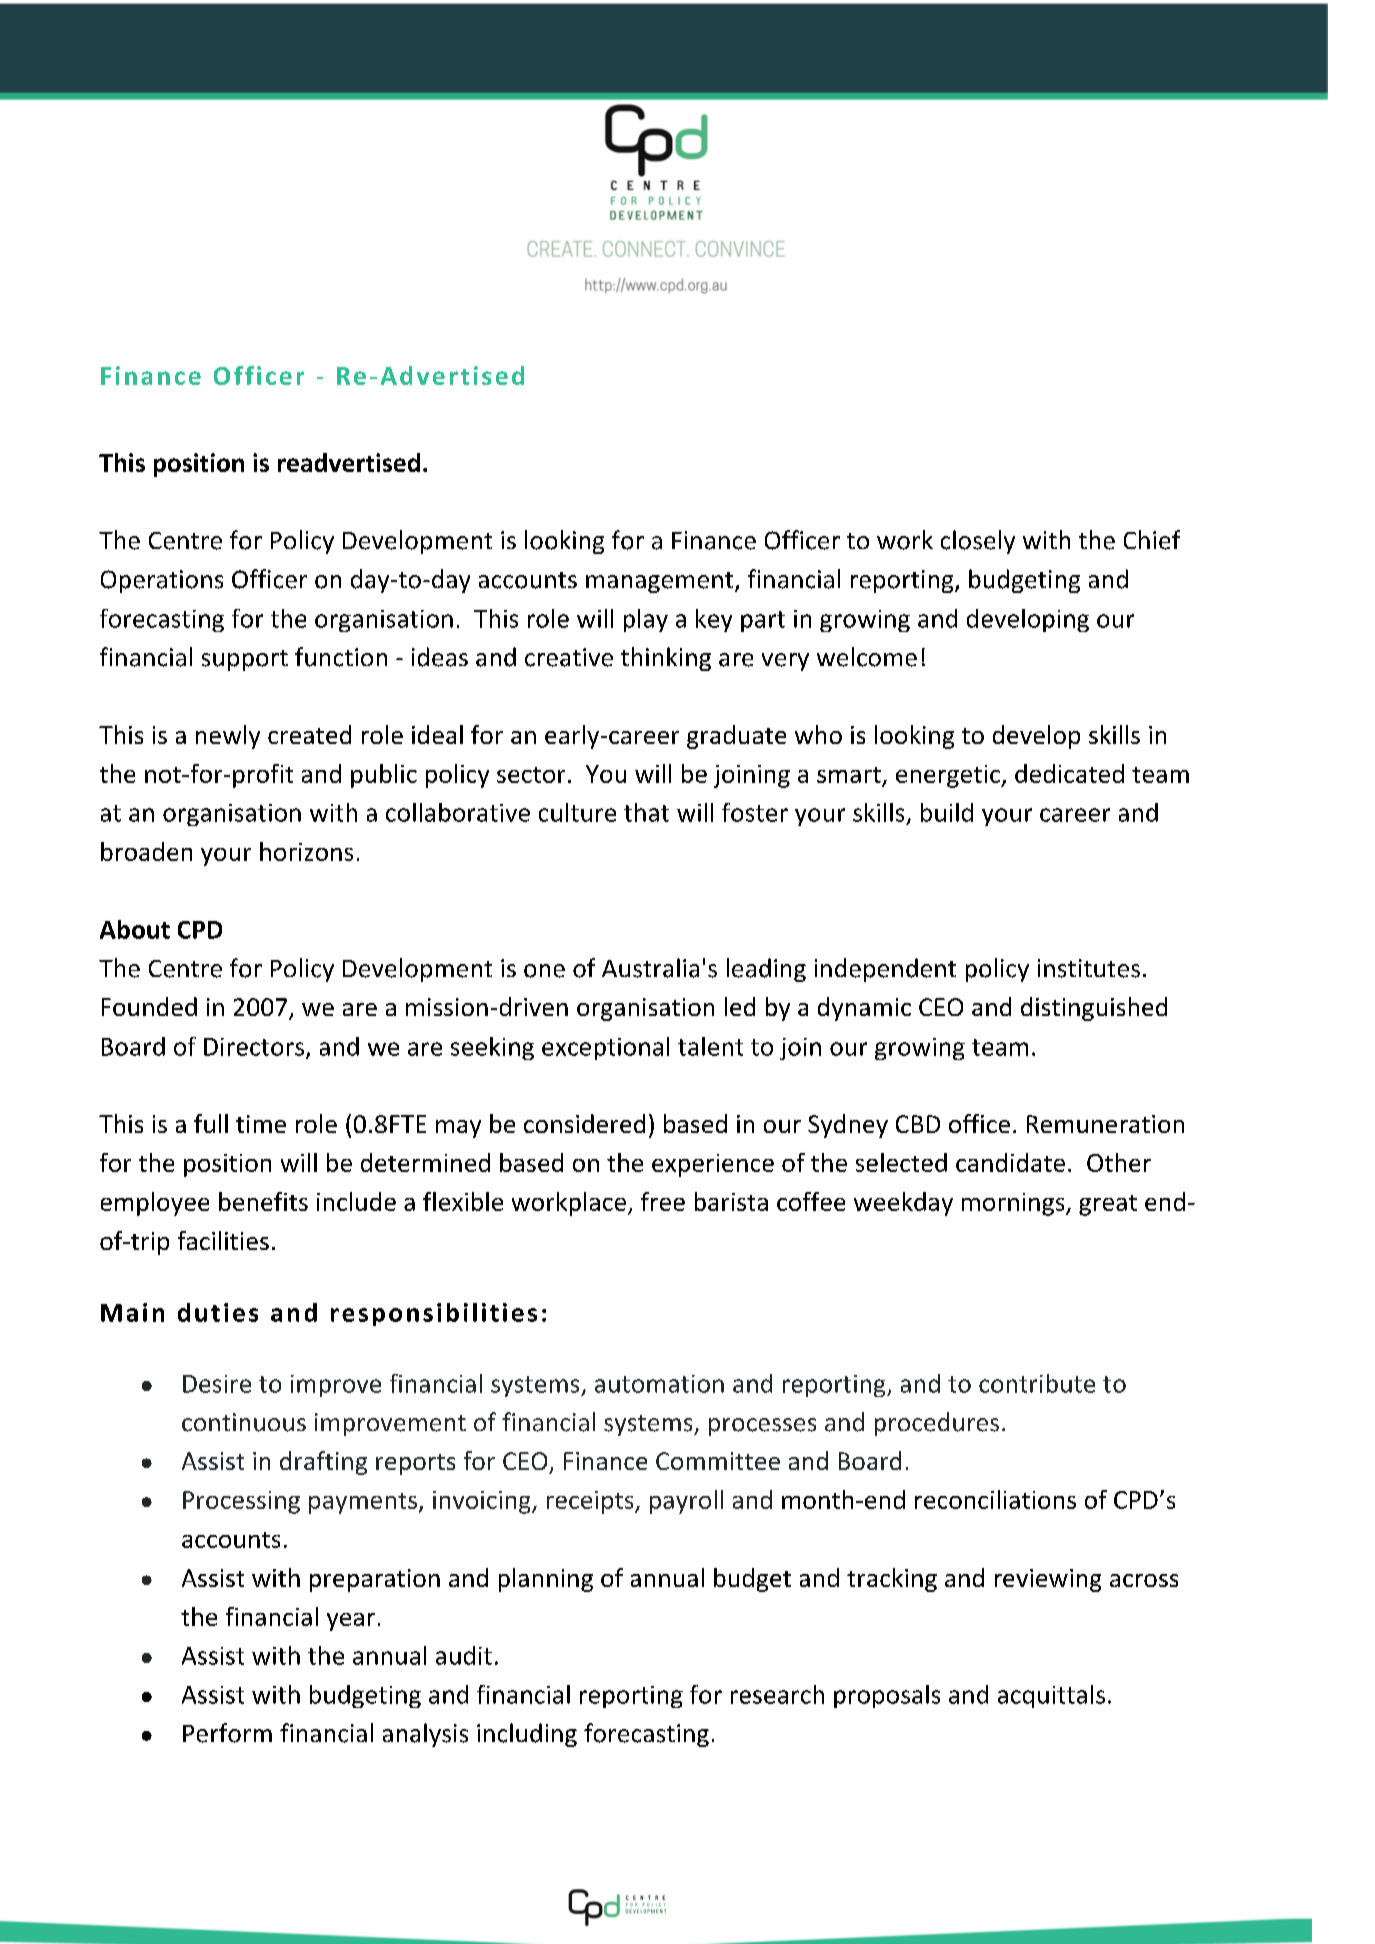 The width and height of the image is (1375, 1944). Describe the element at coordinates (978, 542) in the image. I see `closely` at that location.
